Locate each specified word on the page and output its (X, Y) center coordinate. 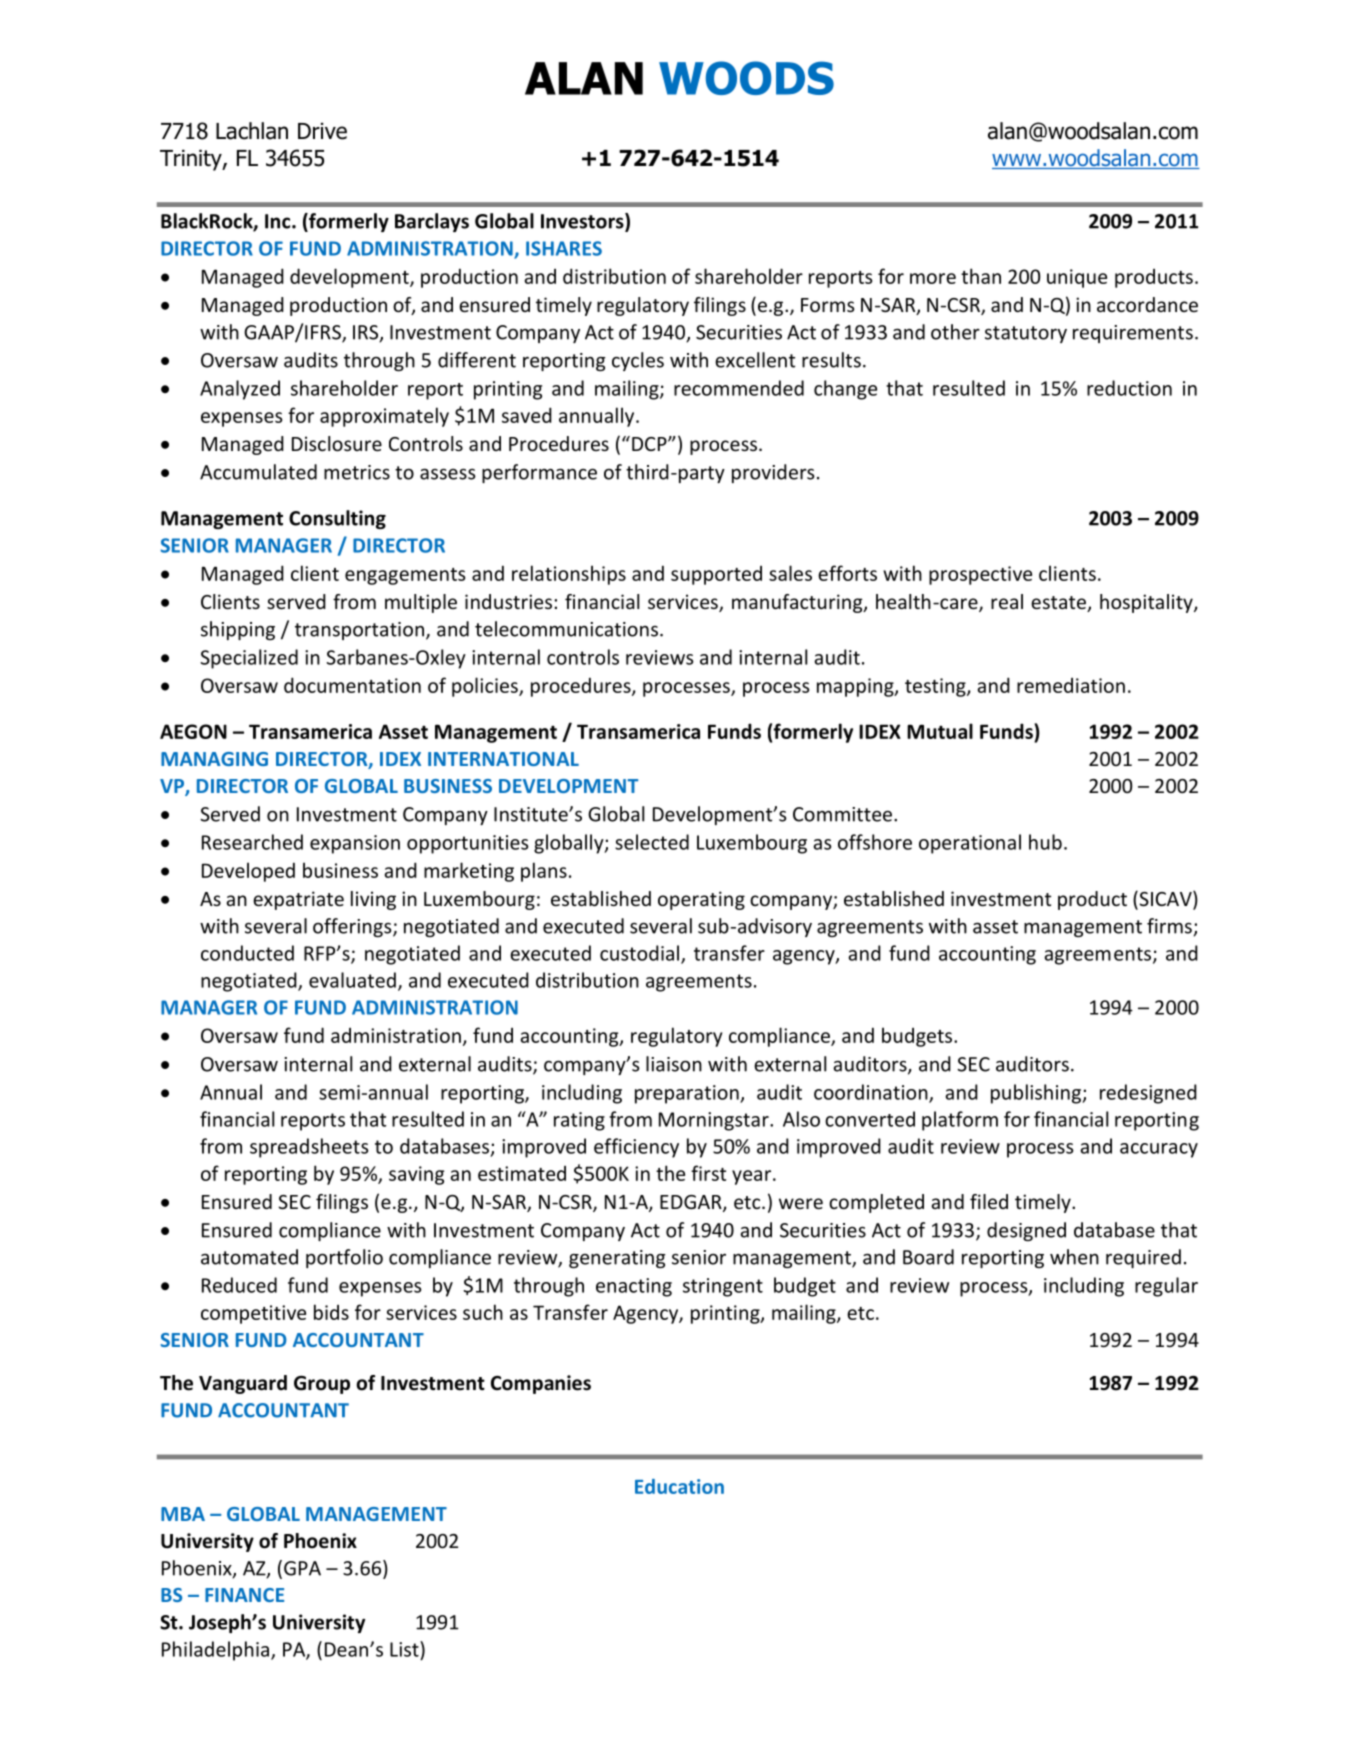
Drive (322, 131)
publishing (1037, 1094)
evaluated (352, 980)
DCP (650, 444)
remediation (1071, 685)
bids (331, 1312)
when (1074, 1257)
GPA (302, 1568)
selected (652, 842)
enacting (634, 1287)
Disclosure (337, 443)
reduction (1129, 388)
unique (1077, 278)
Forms (828, 305)
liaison (674, 1064)
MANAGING (214, 759)
